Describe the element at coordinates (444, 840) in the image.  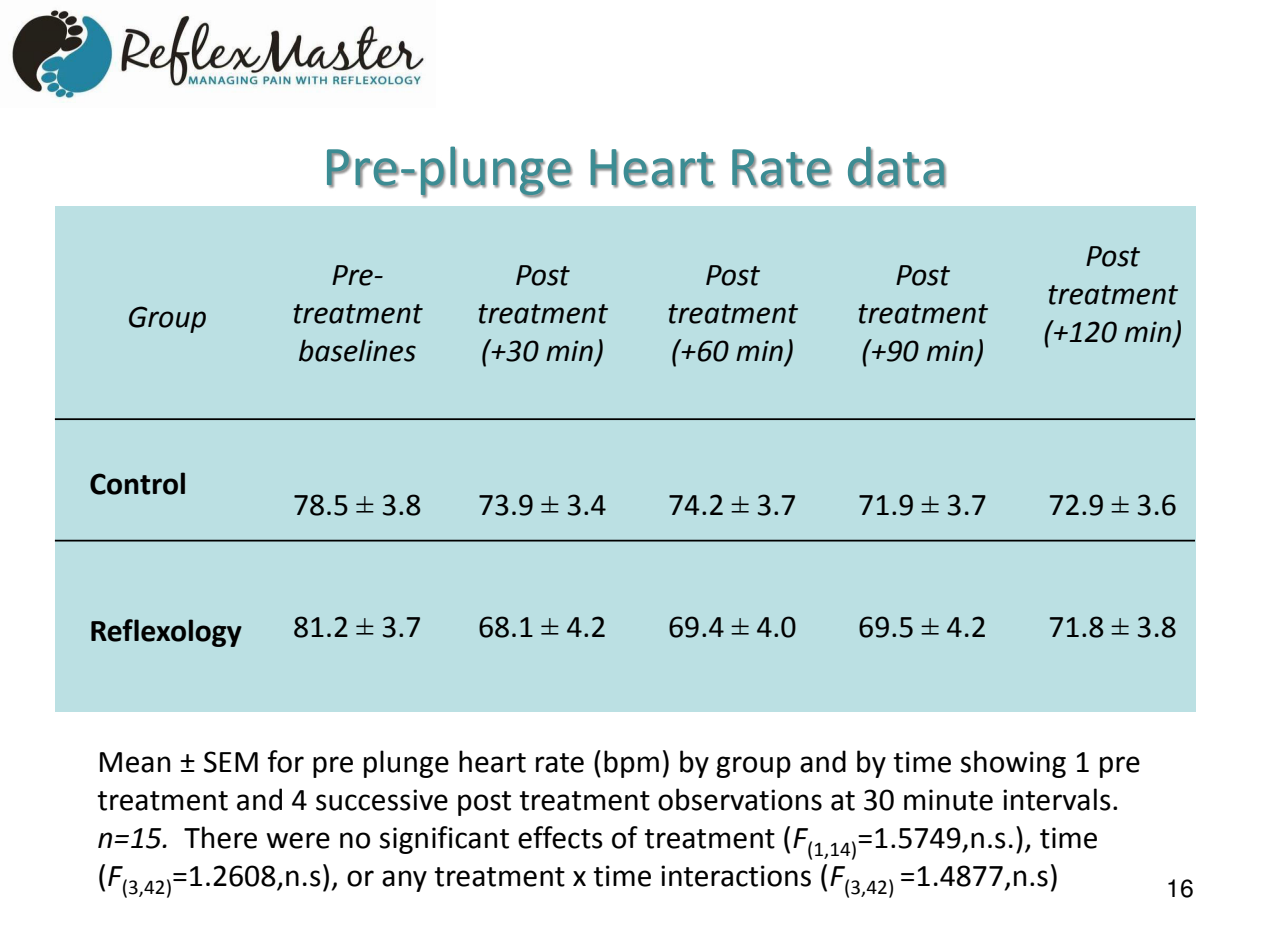
I see `significant` at that location.
